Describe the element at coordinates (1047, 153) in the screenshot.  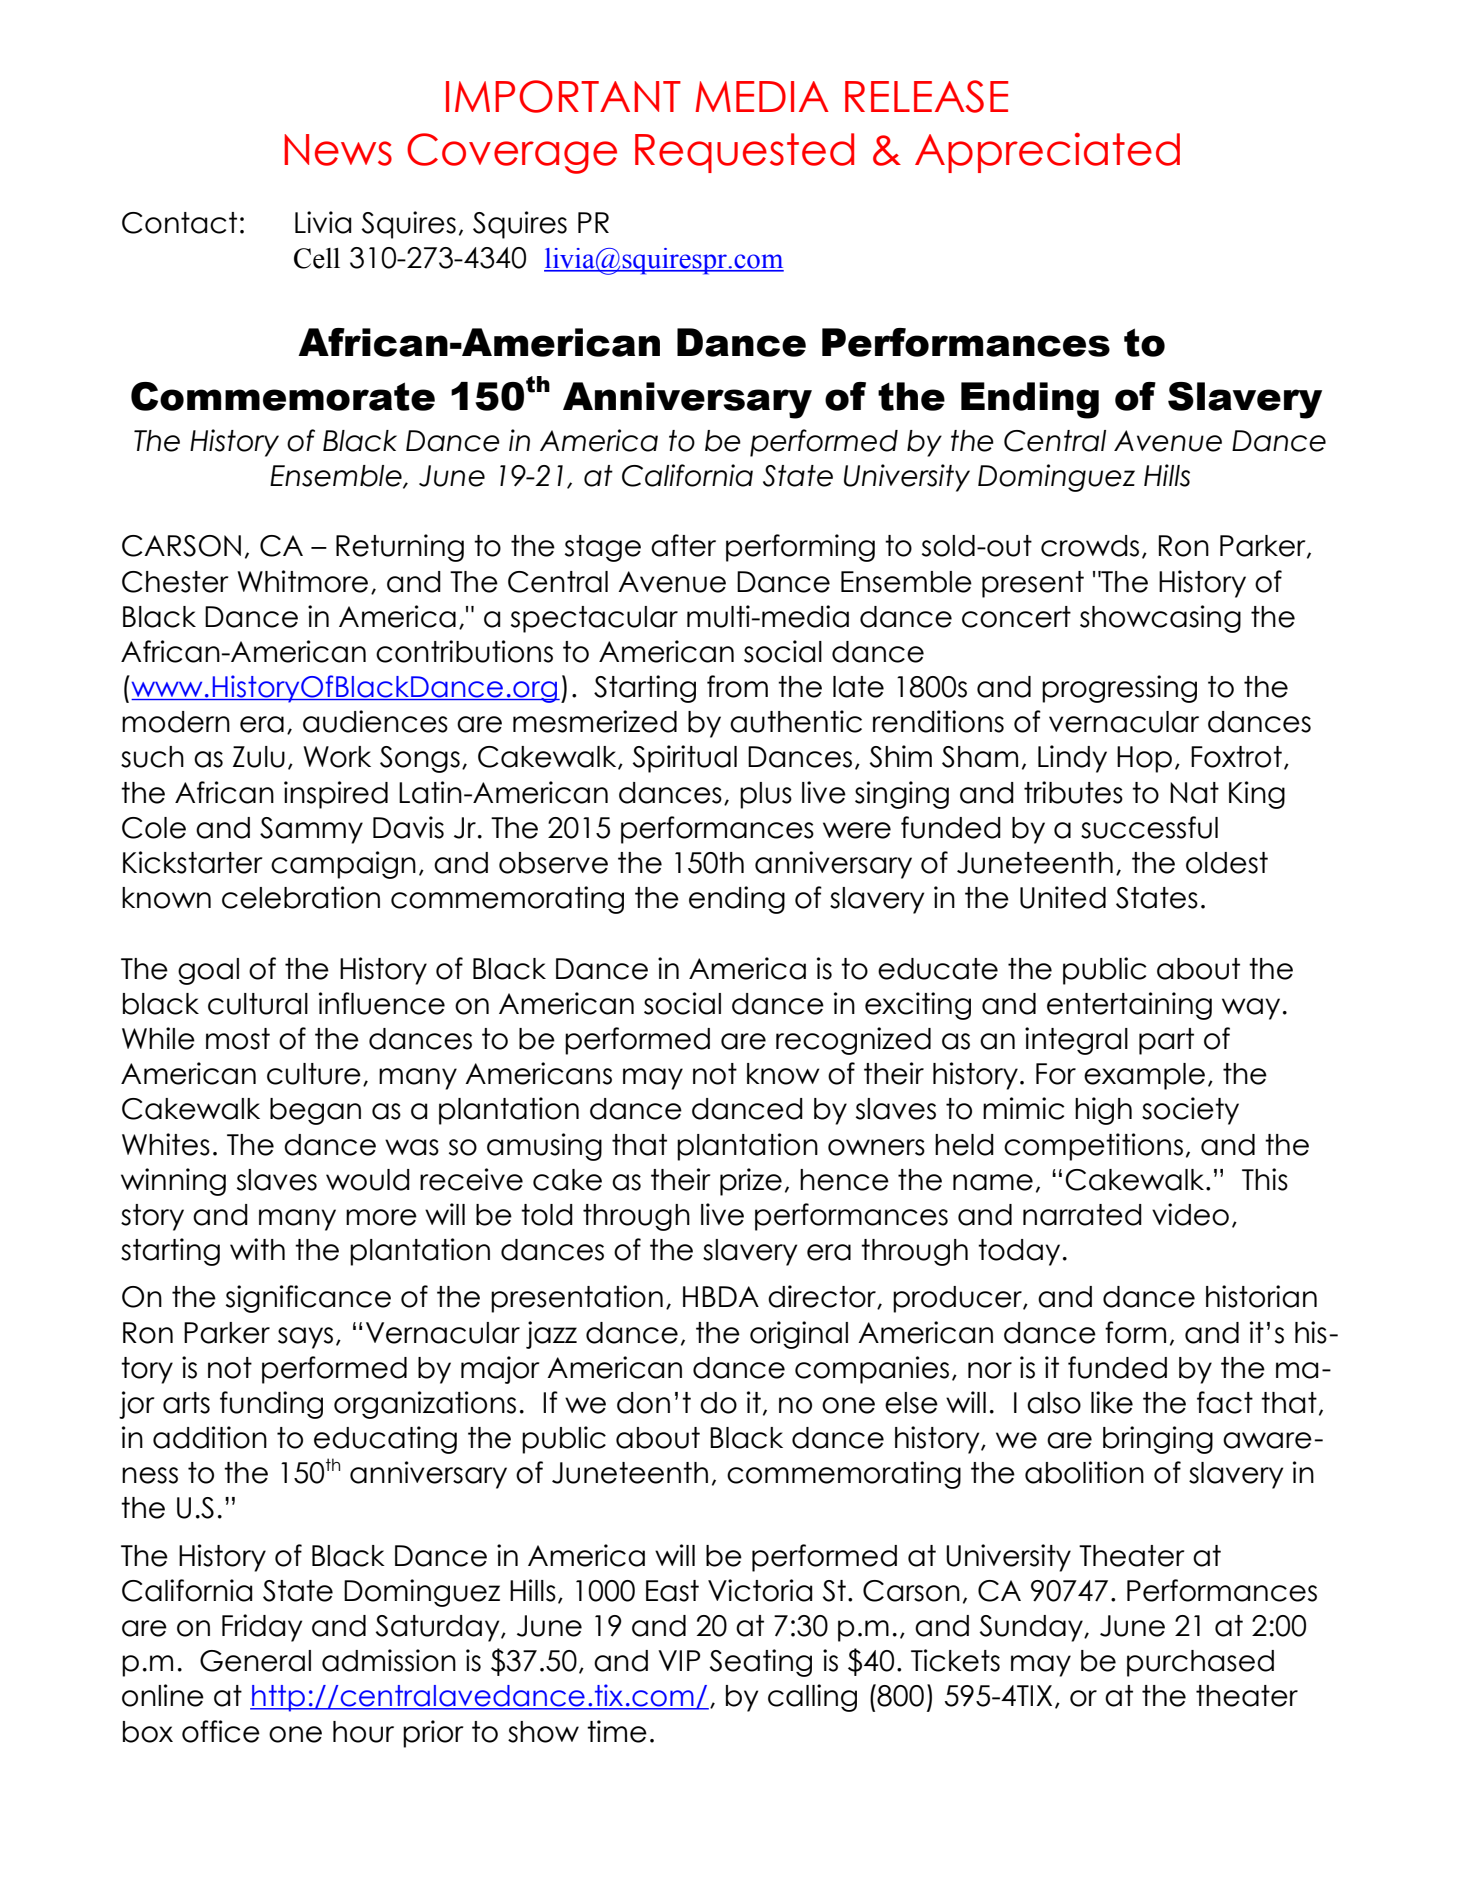
I see `Appreciated` at that location.
